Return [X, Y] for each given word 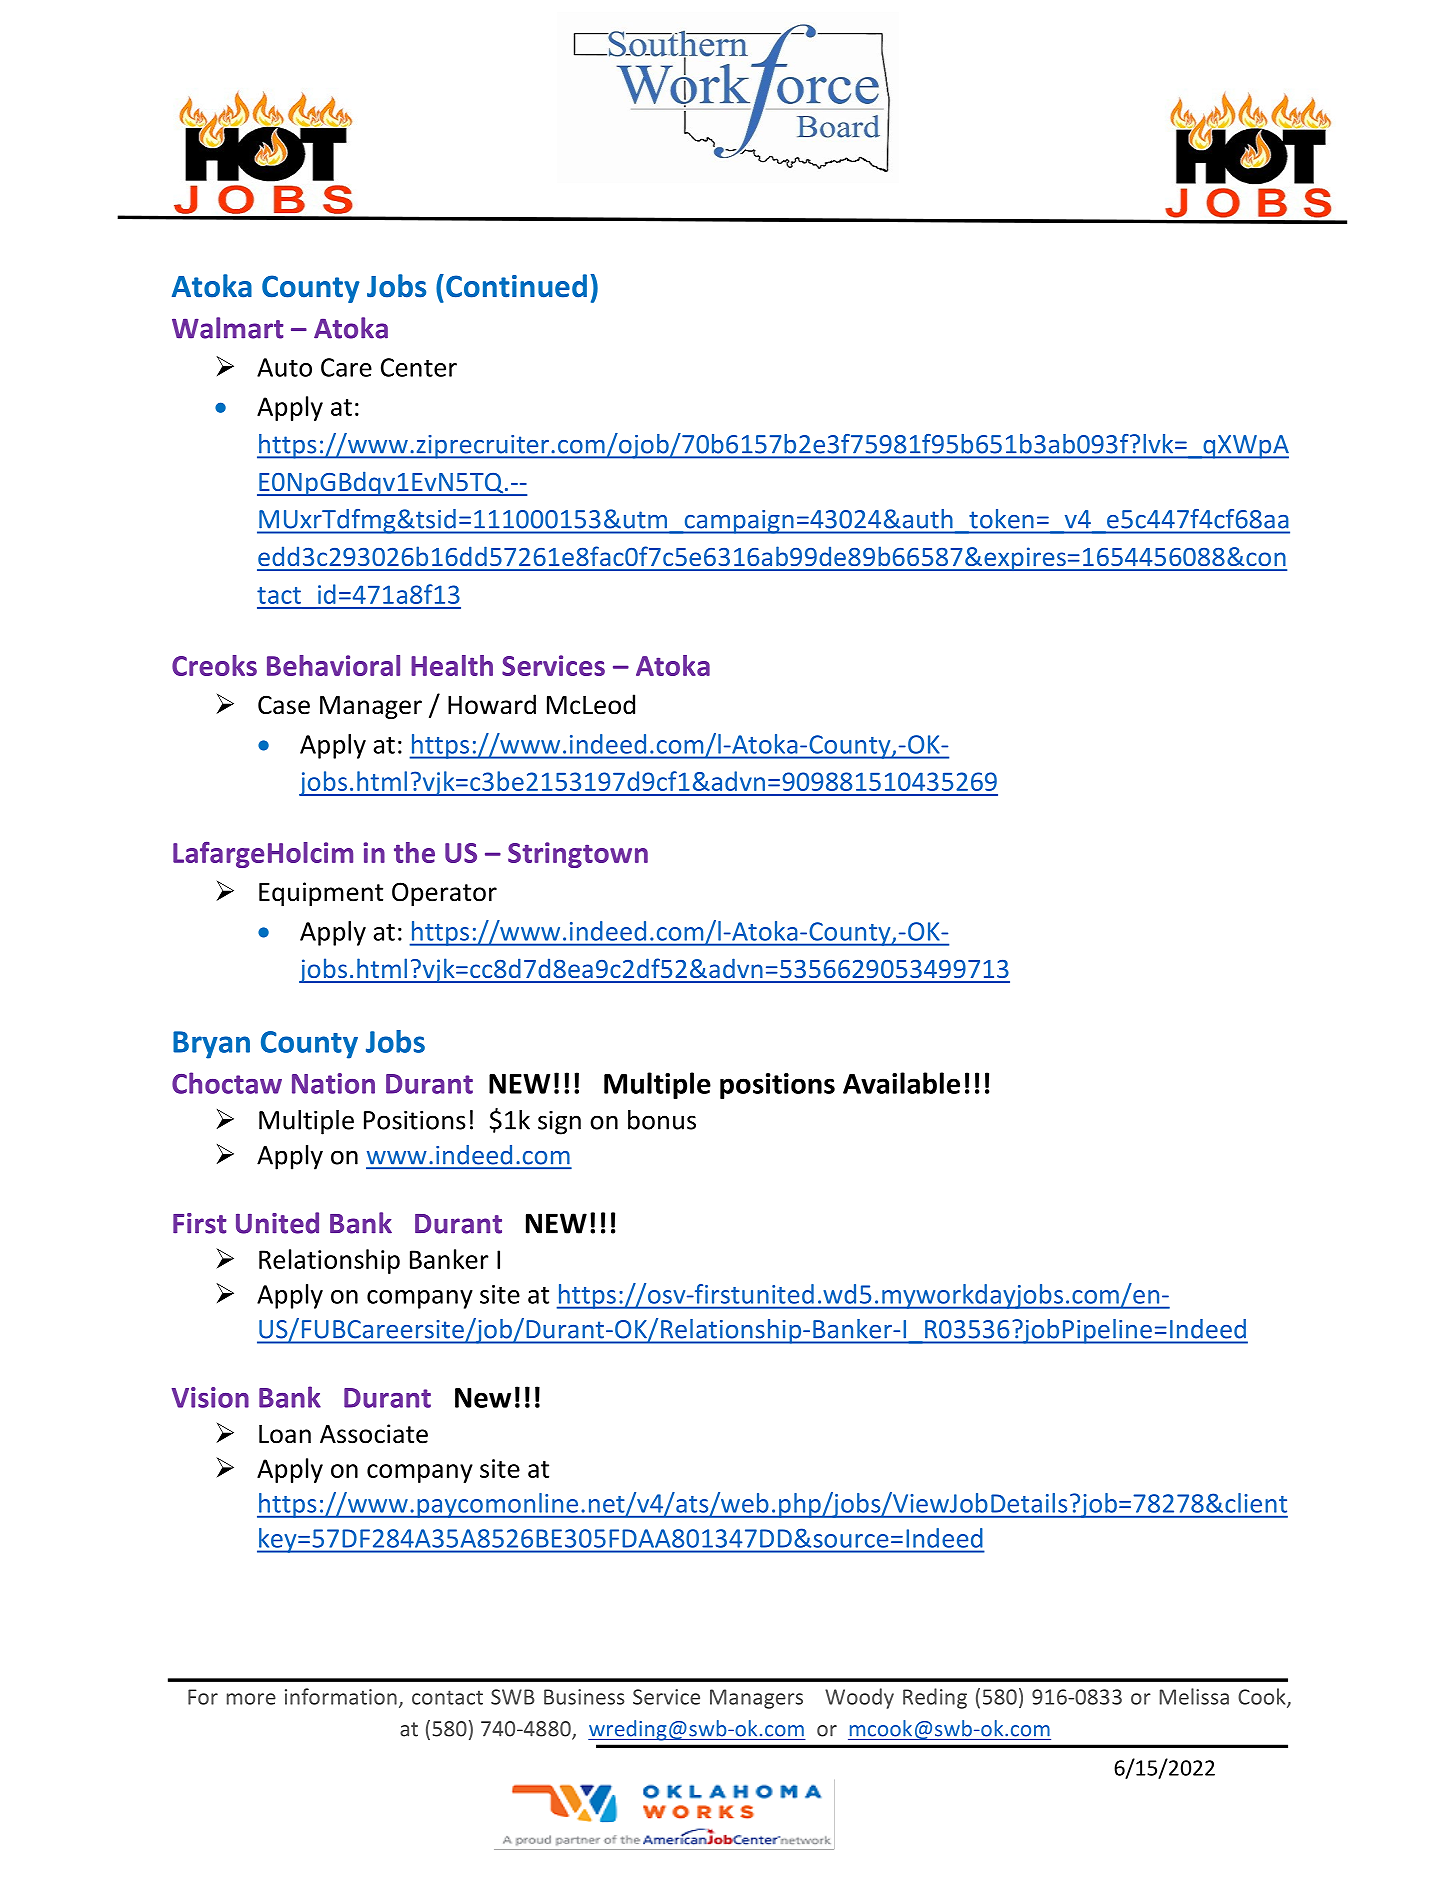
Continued [516, 286]
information [341, 1696]
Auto [284, 367]
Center [419, 367]
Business [584, 1697]
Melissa [1194, 1696]
